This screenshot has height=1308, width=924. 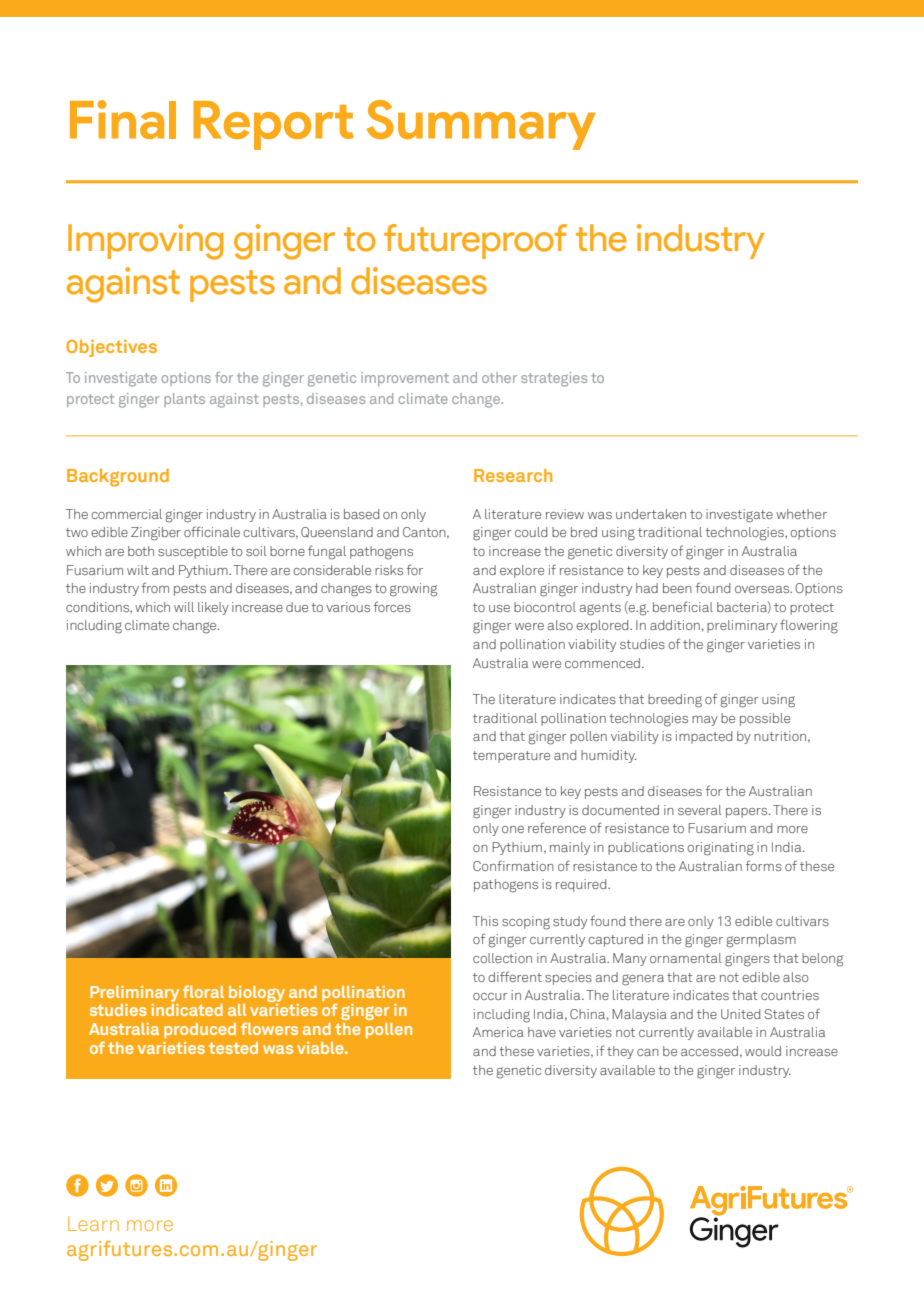 I want to click on breeding, so click(x=675, y=701).
